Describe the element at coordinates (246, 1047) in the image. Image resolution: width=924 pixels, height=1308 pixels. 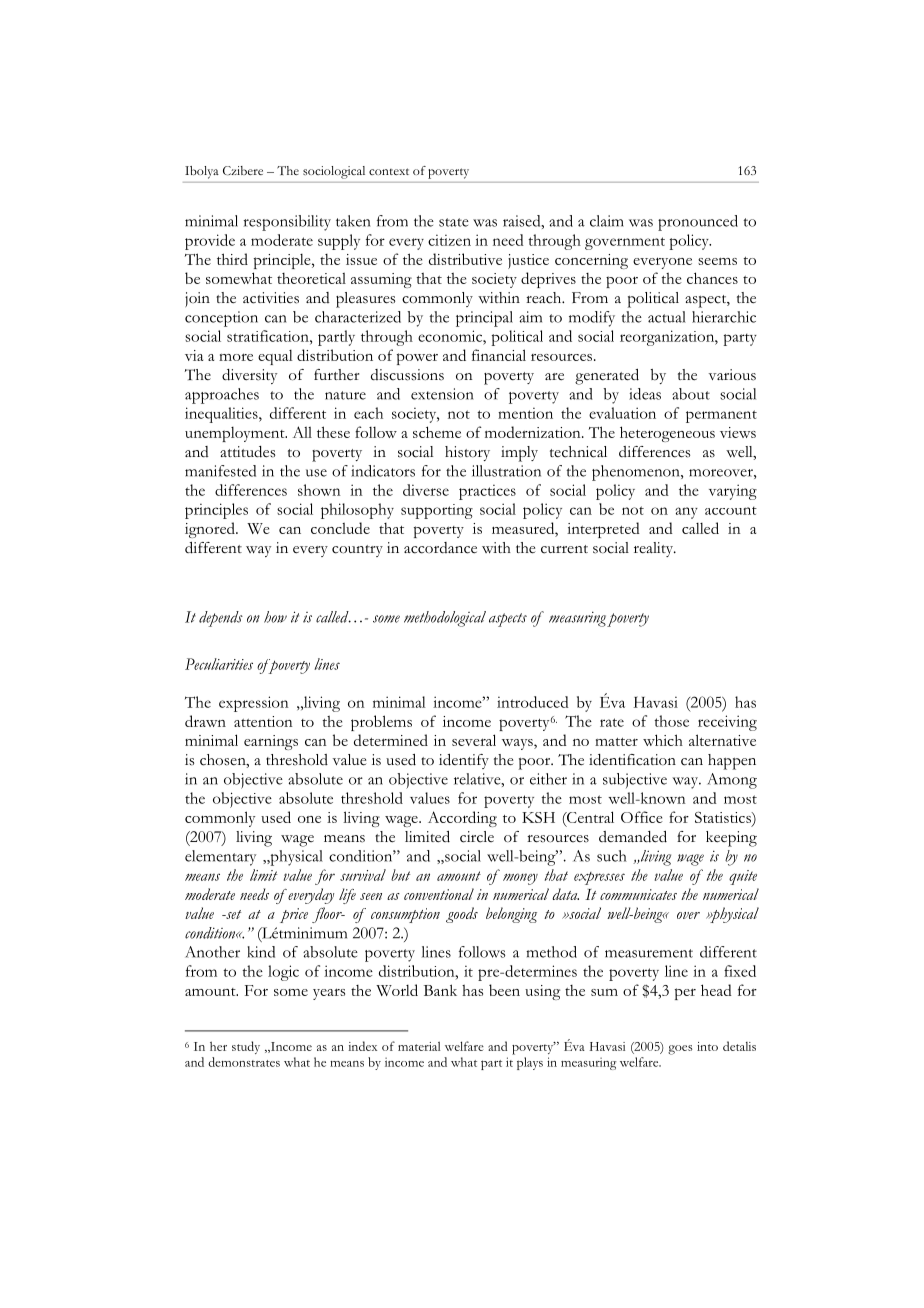
I see `study` at that location.
